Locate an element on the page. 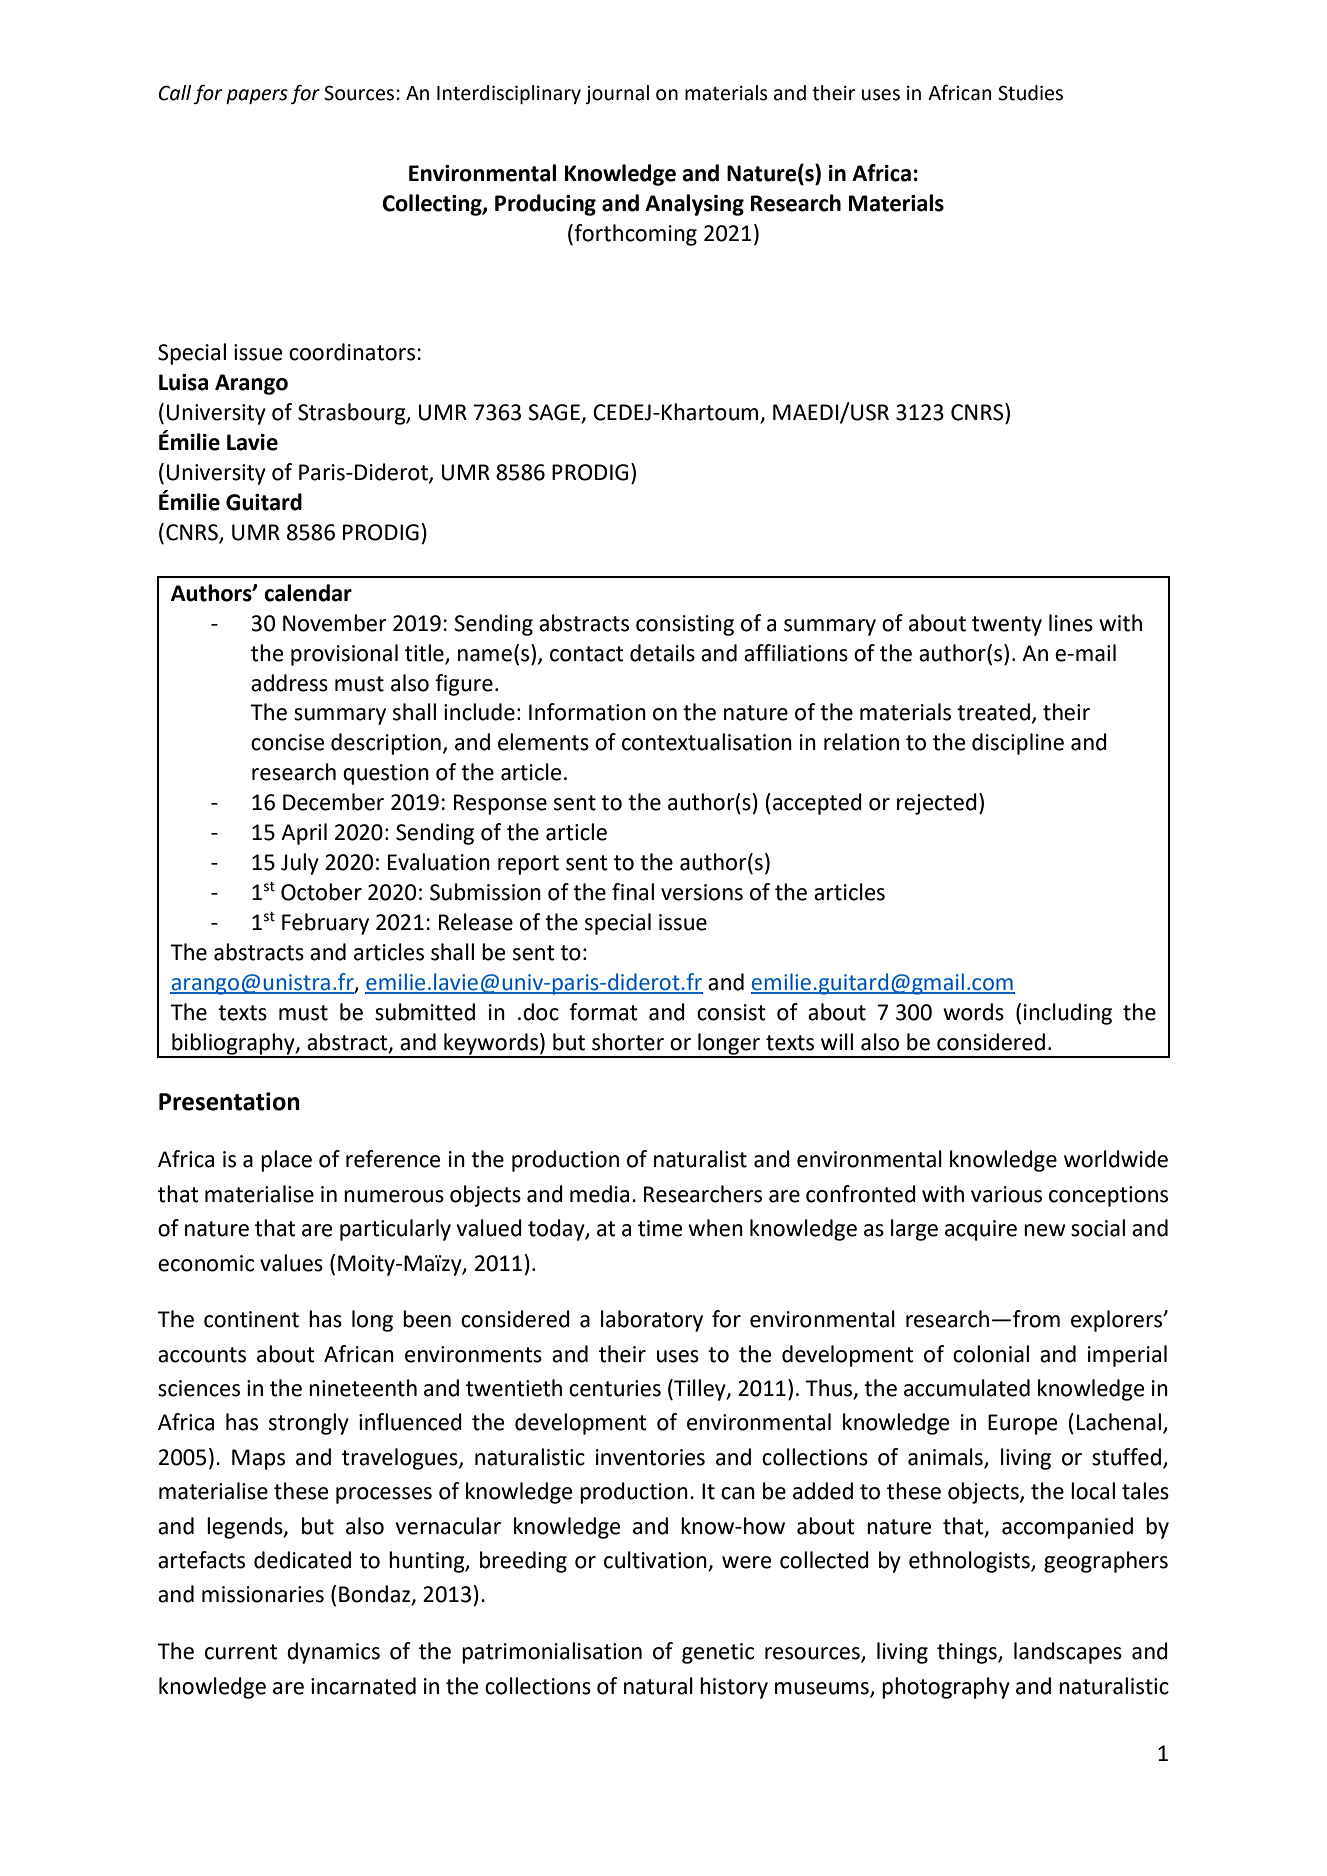  SAGE is located at coordinates (555, 413).
